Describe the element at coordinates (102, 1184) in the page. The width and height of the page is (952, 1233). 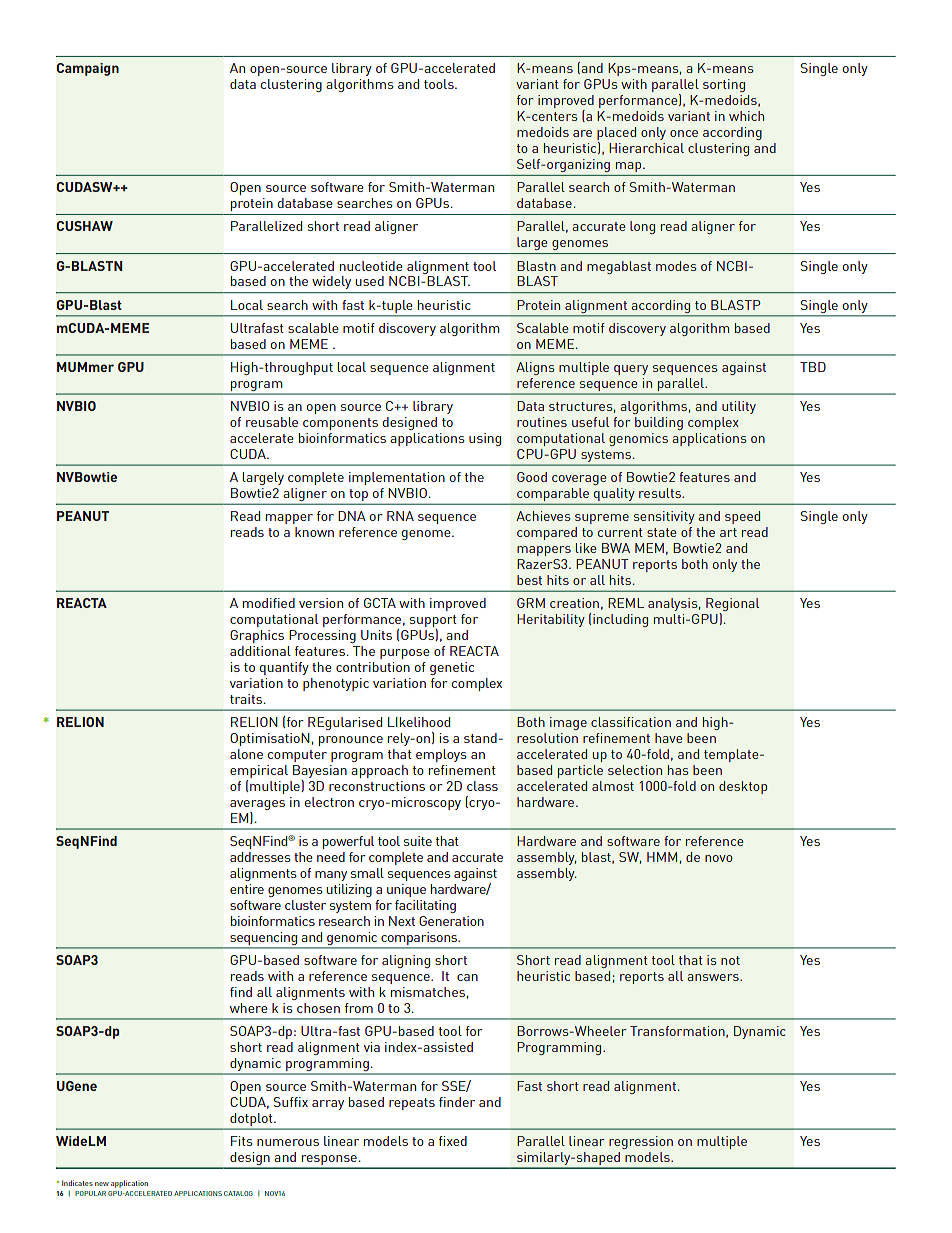
I see `new` at that location.
